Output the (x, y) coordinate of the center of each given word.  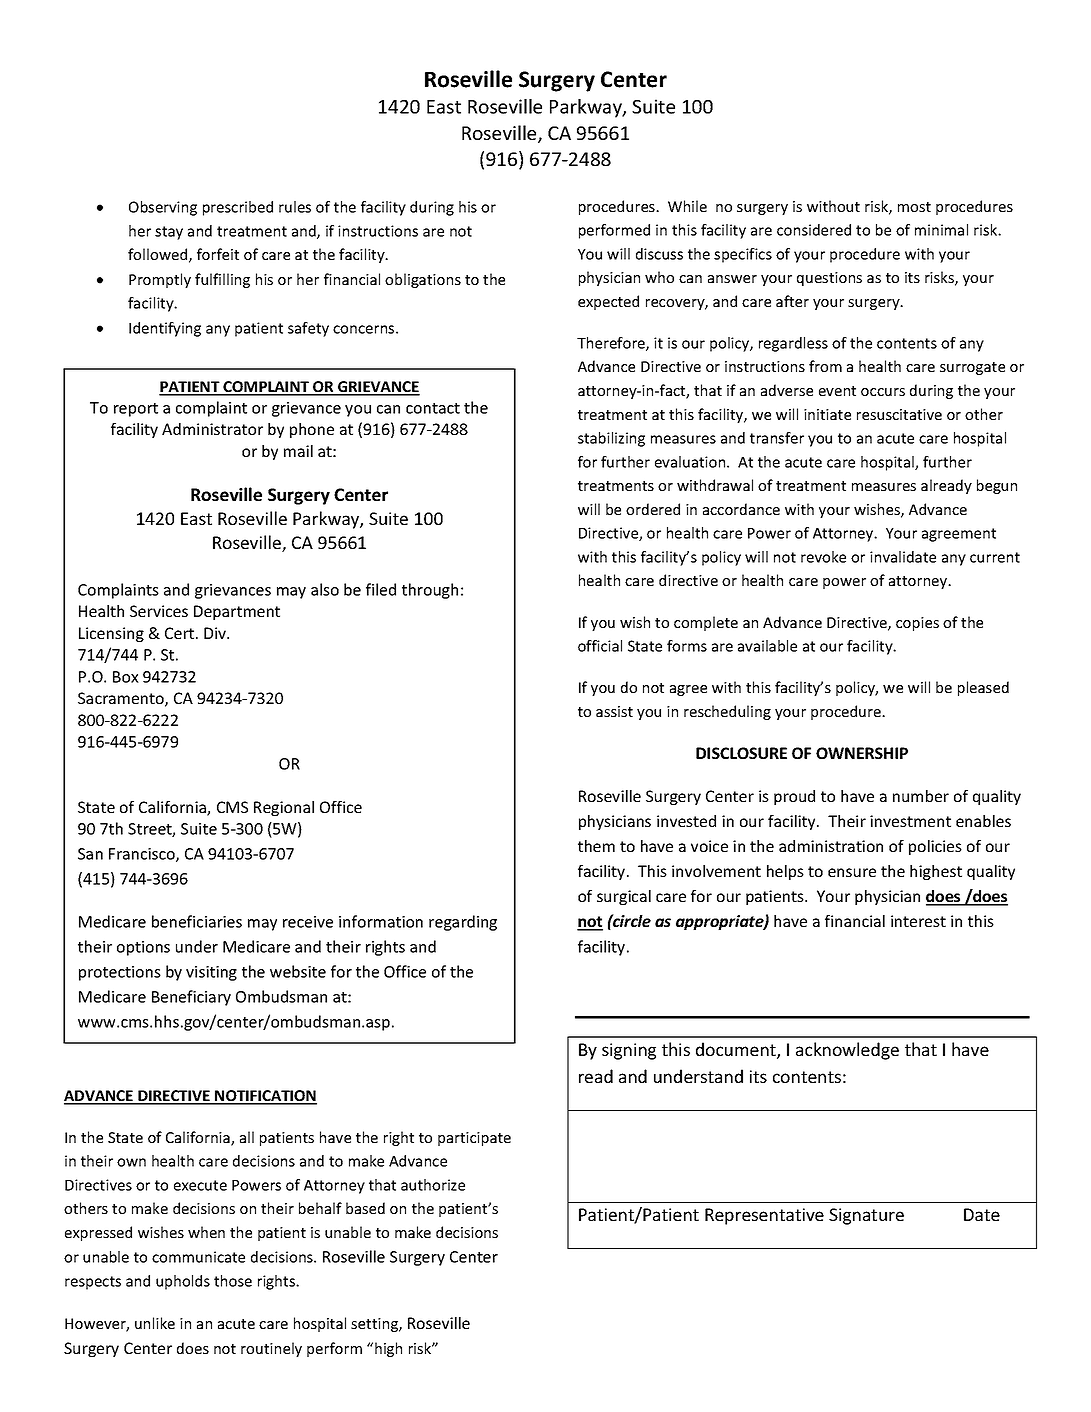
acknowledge (847, 1051)
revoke (823, 557)
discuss (659, 254)
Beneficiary (191, 998)
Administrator (212, 429)
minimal (941, 230)
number (921, 796)
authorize (433, 1185)
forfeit (218, 254)
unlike (155, 1323)
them (596, 846)
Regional (284, 808)
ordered (653, 509)
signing (629, 1051)
